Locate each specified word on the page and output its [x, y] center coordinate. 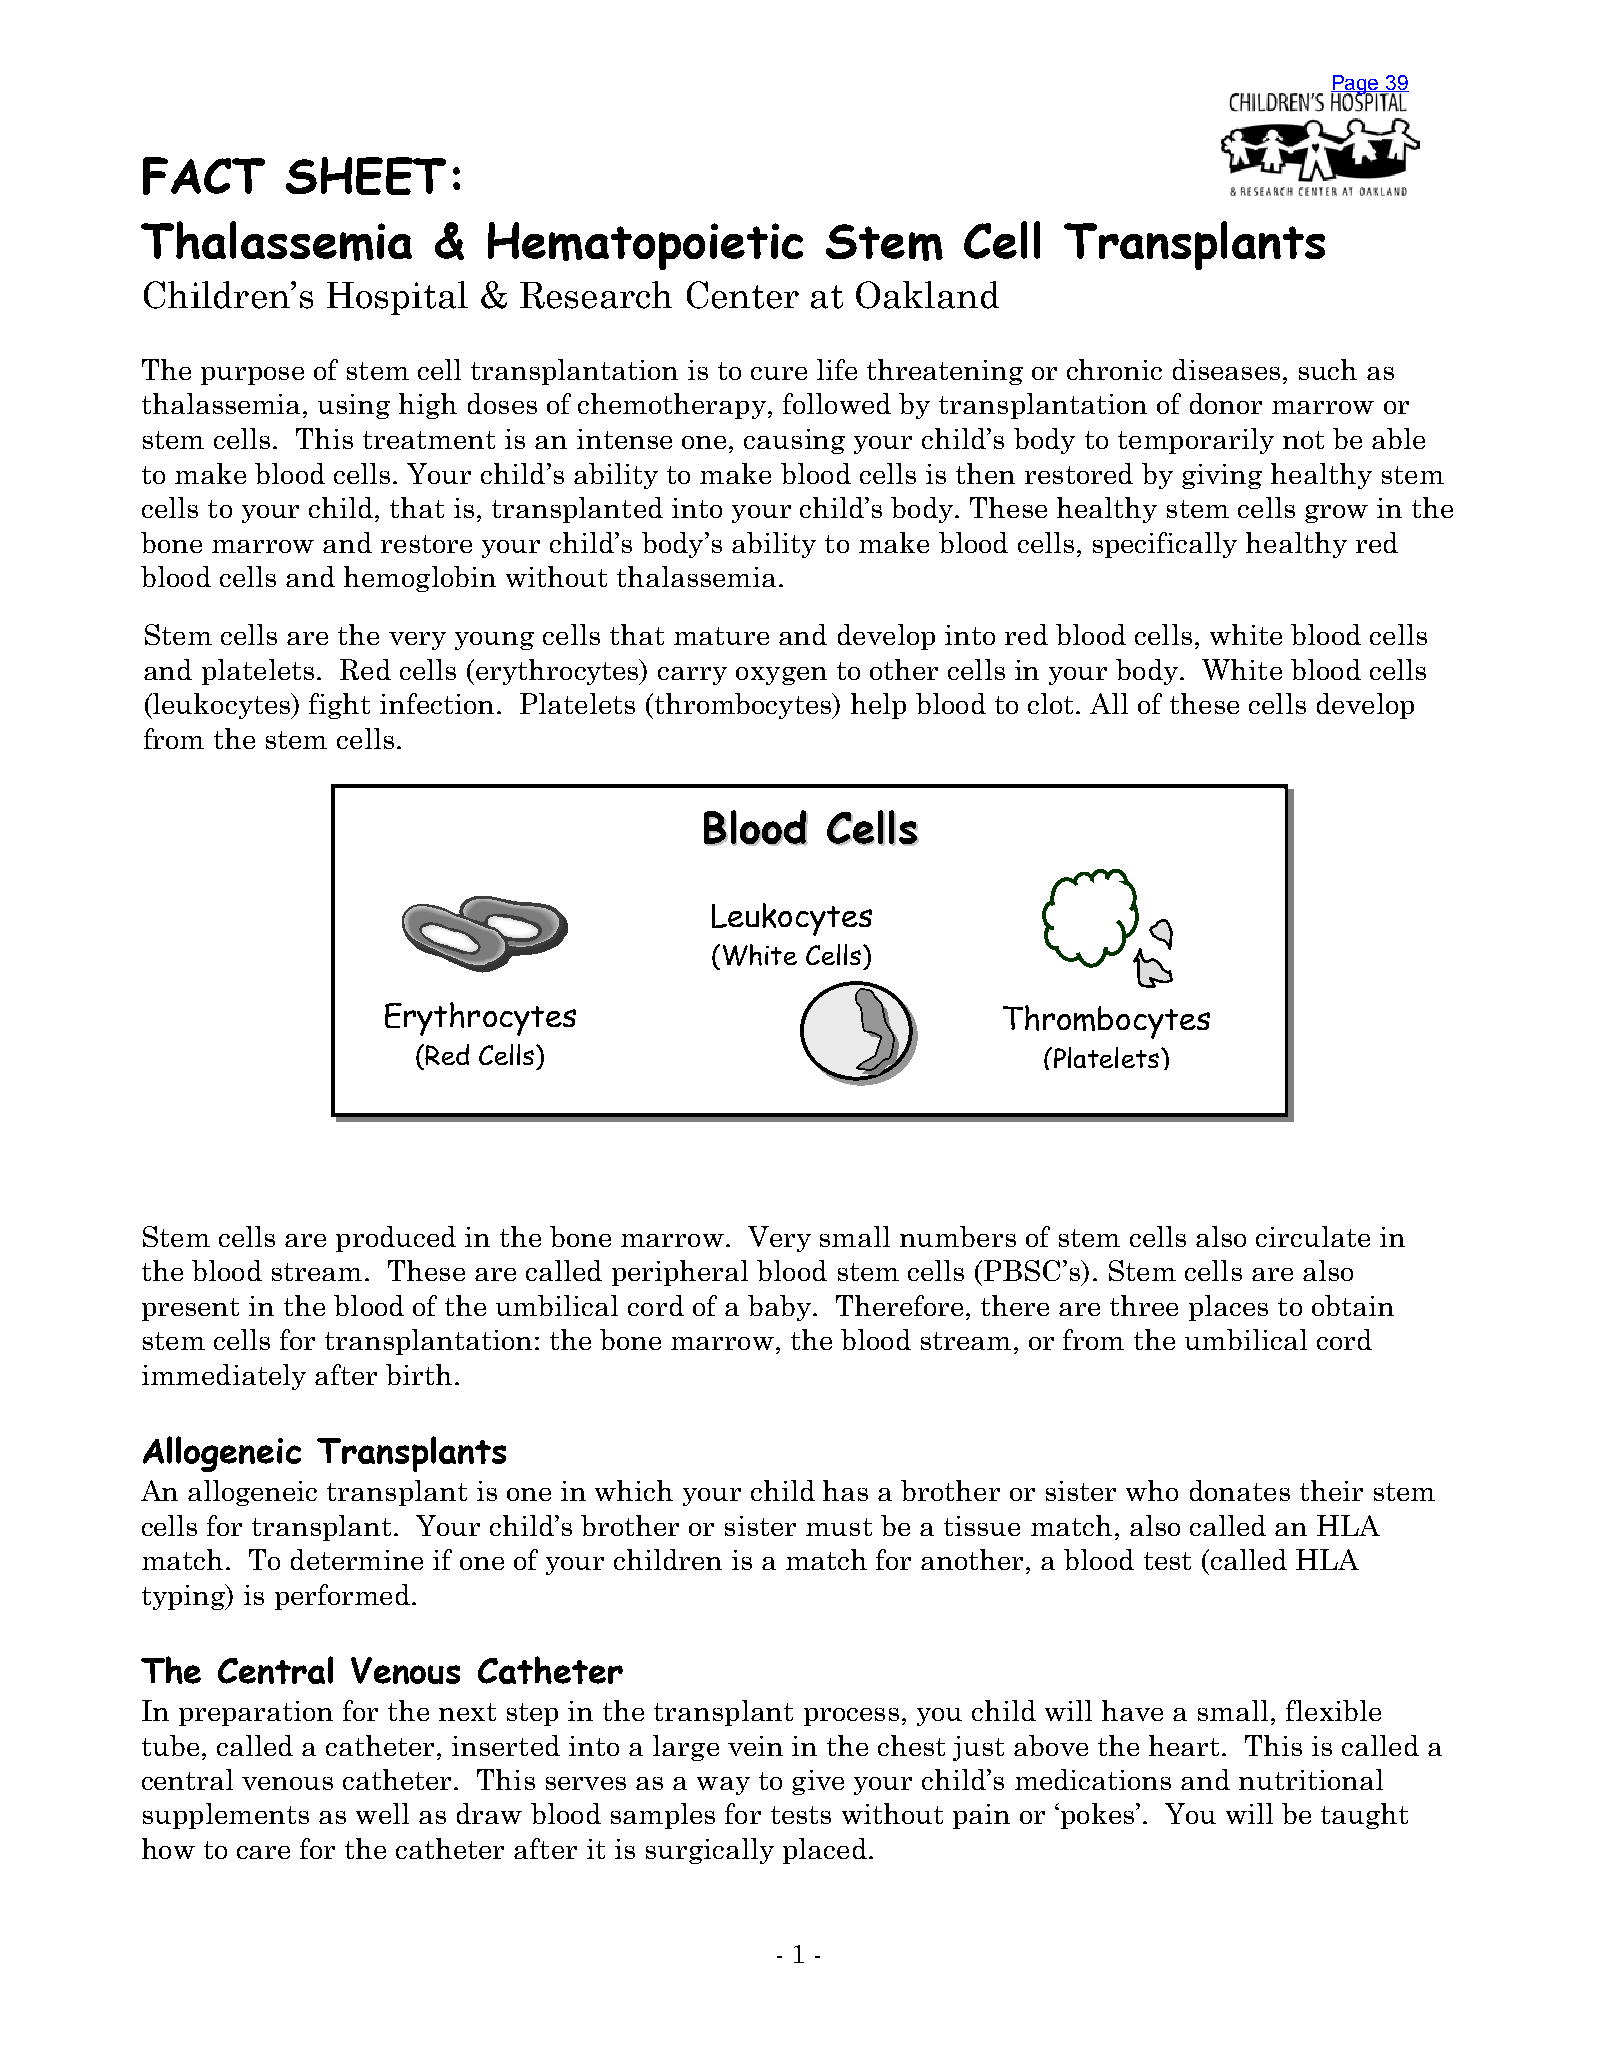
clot [1052, 703]
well [382, 1813]
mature [721, 636]
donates [1240, 1490]
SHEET [366, 176]
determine [357, 1559]
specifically [1165, 545]
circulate [1313, 1236]
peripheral [680, 1273]
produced [396, 1239]
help [878, 706]
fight [339, 706]
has [845, 1490]
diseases [1226, 369]
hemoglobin [420, 579]
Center [743, 295]
